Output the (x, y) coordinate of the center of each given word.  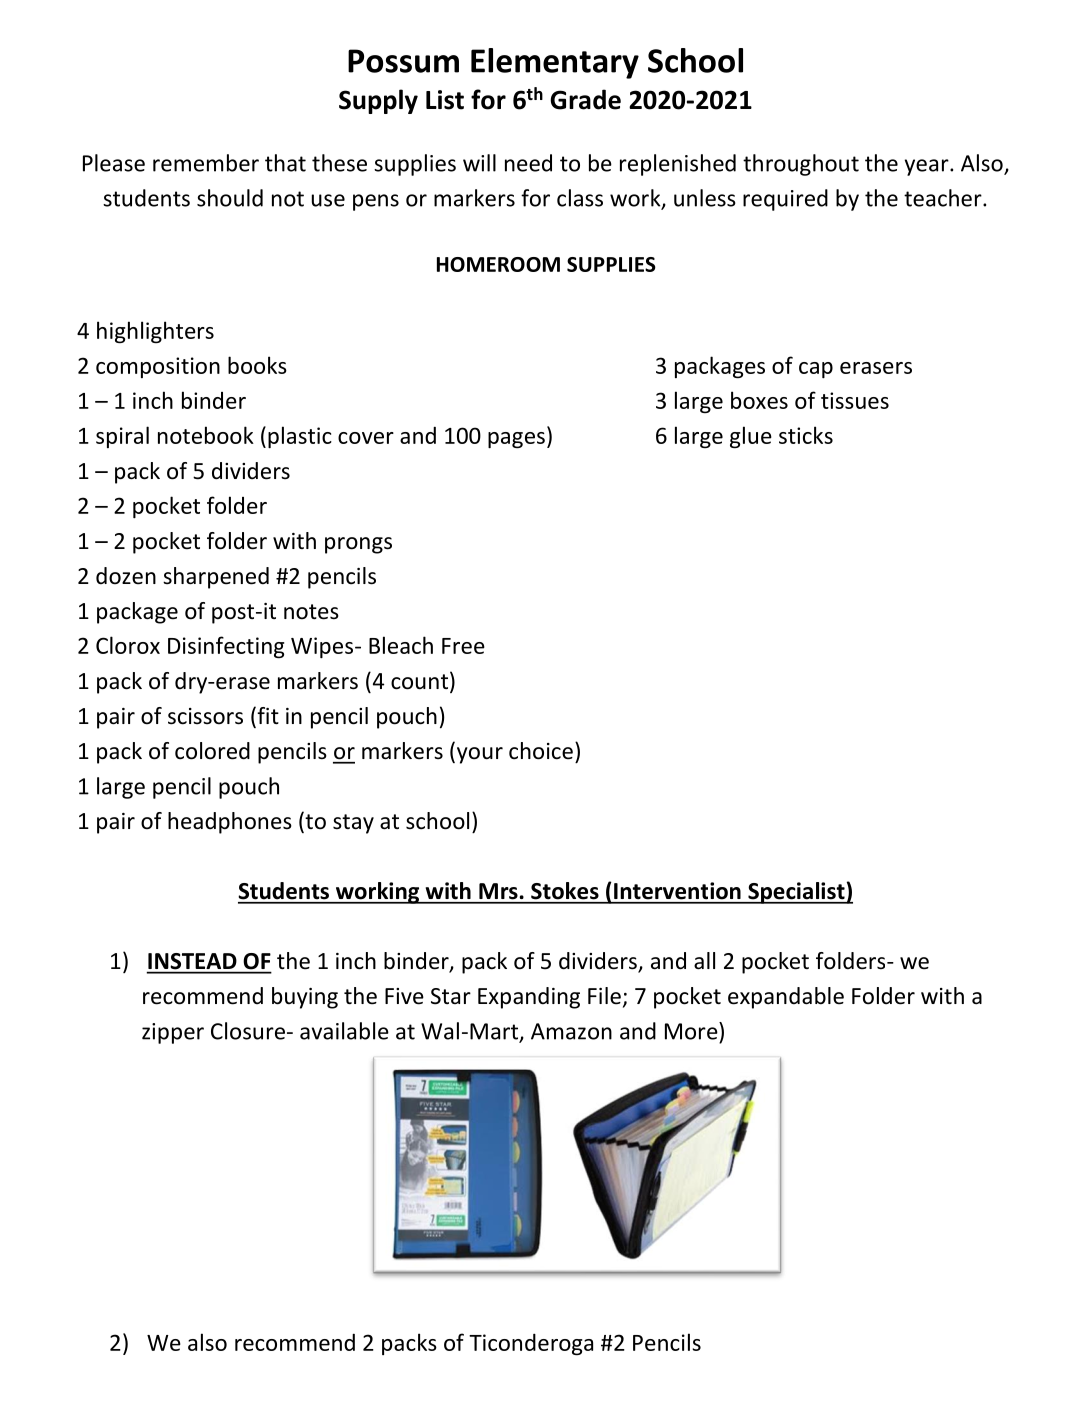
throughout (801, 165)
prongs (358, 545)
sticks (806, 435)
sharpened (216, 578)
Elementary (555, 63)
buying (305, 998)
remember (206, 163)
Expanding (529, 998)
